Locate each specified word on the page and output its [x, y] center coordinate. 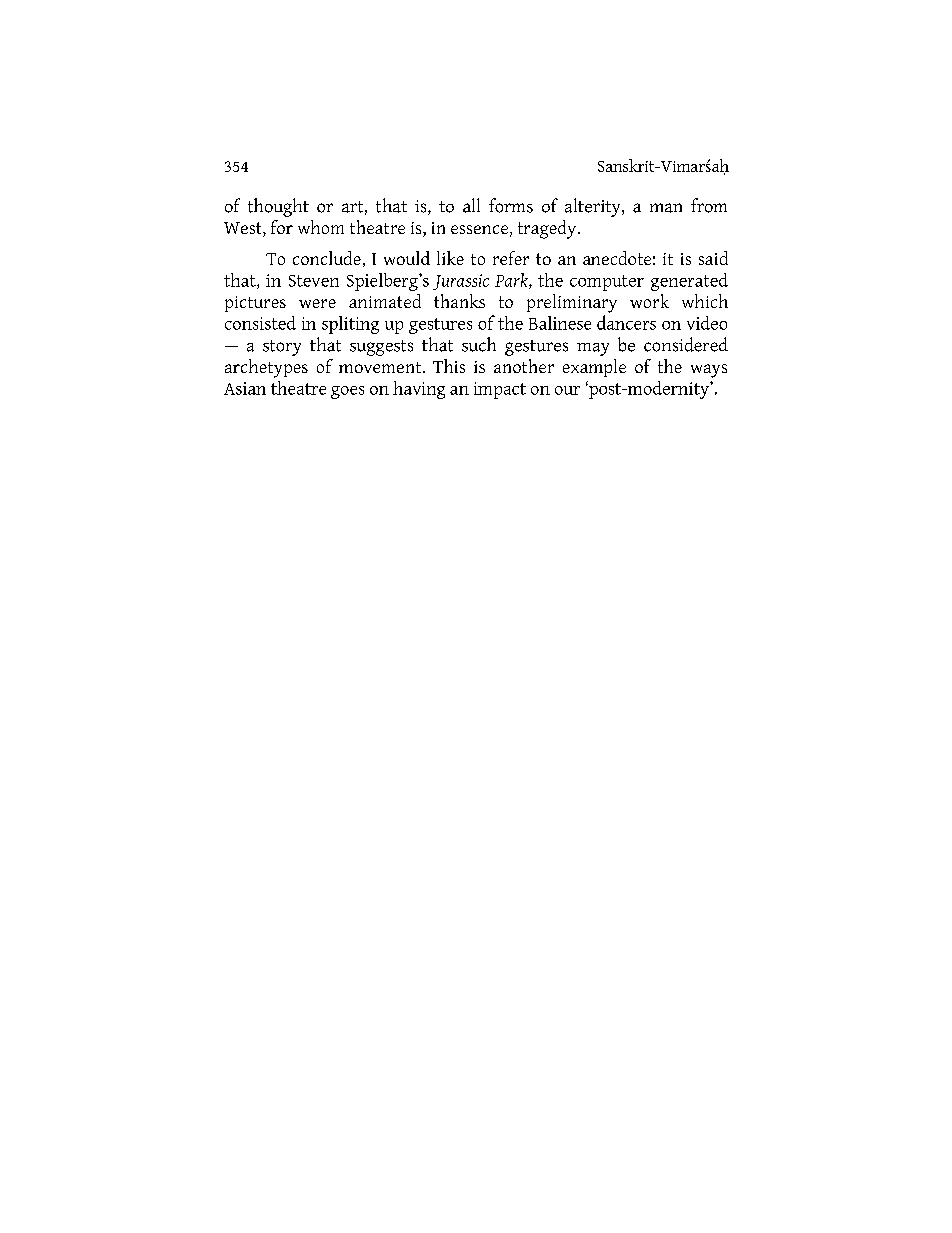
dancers [626, 322]
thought [278, 207]
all [471, 205]
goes [347, 392]
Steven [314, 281]
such [479, 344]
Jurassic [461, 282]
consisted [260, 323]
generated [689, 282]
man [666, 208]
